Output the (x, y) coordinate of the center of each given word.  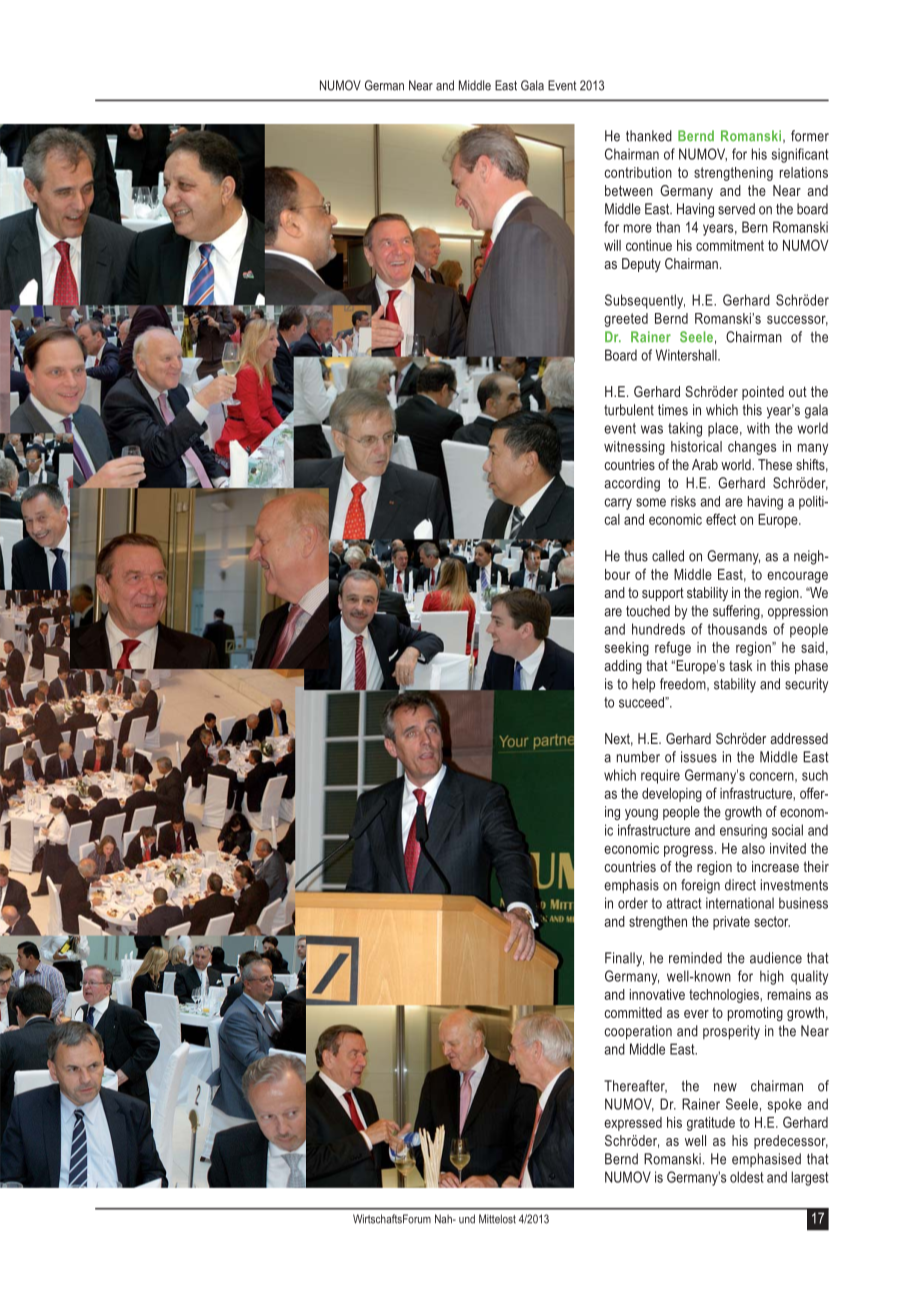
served (736, 209)
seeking (627, 649)
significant (799, 155)
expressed (633, 1124)
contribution (638, 172)
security (806, 685)
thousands (737, 629)
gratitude (711, 1124)
